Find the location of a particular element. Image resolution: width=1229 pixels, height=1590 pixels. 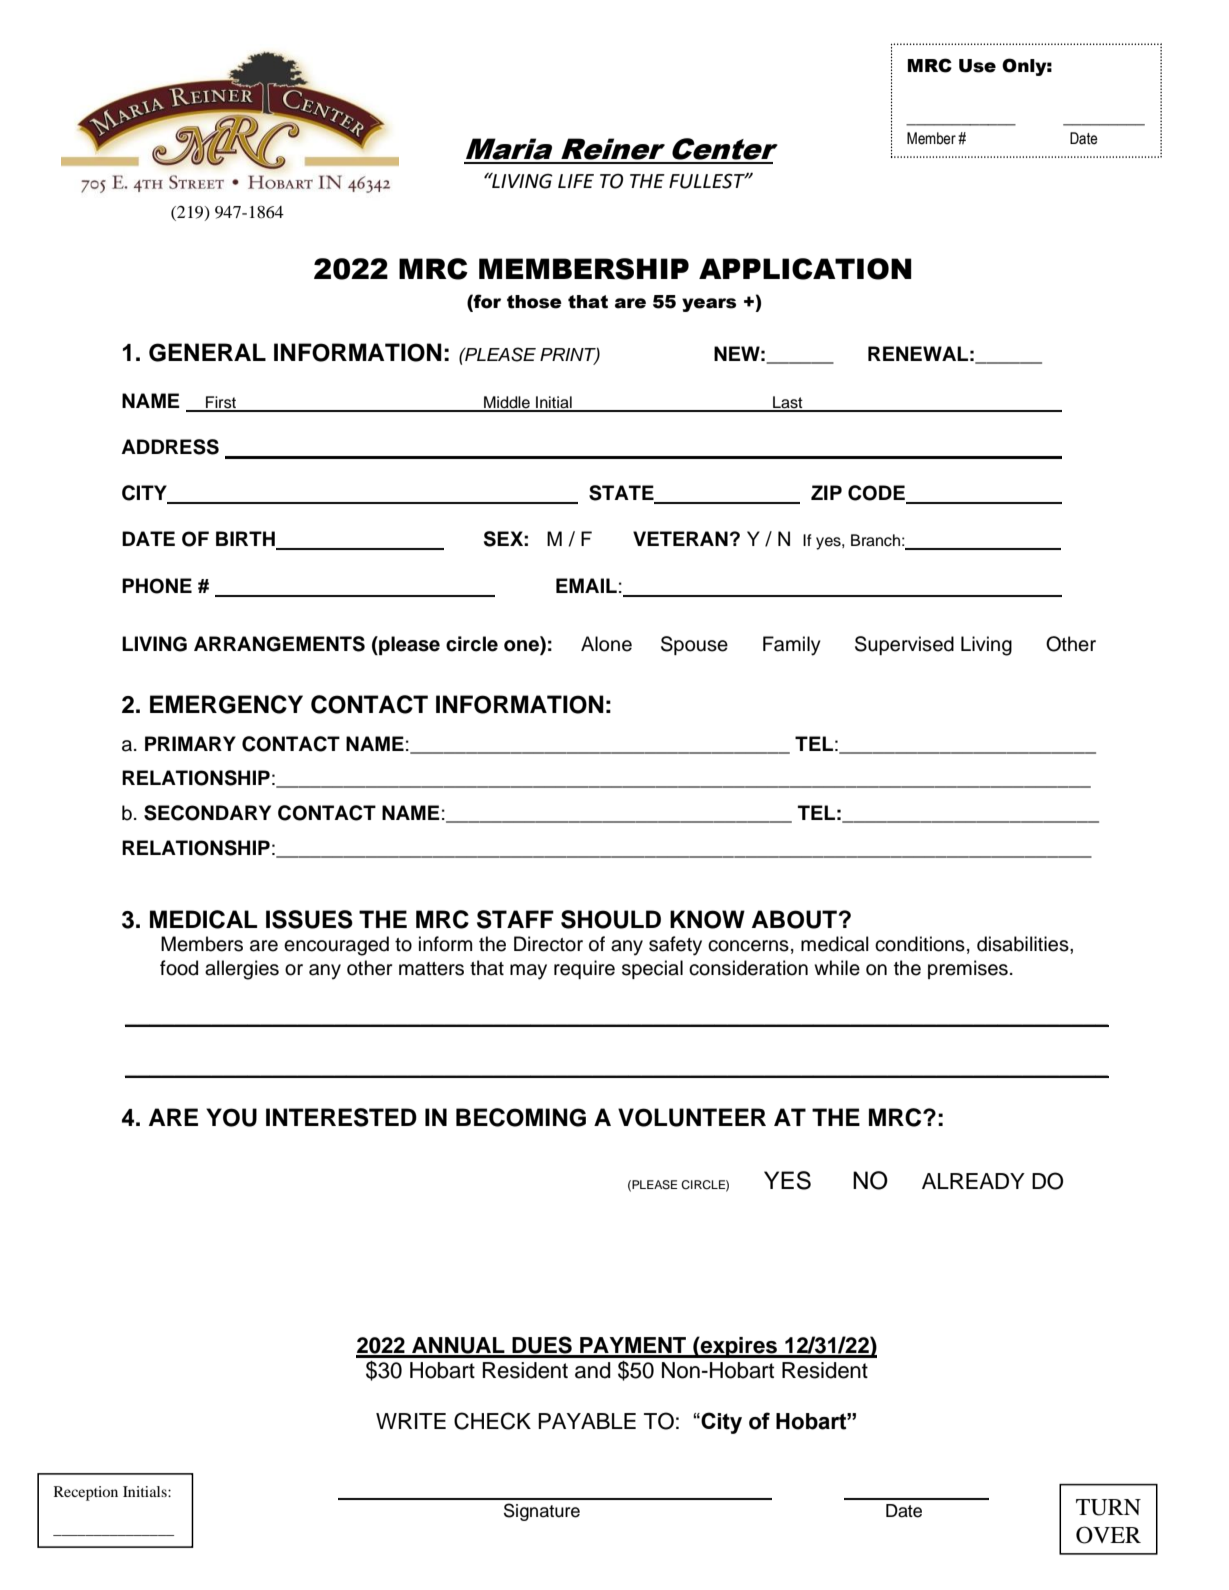

BIRTH is located at coordinates (246, 540).
